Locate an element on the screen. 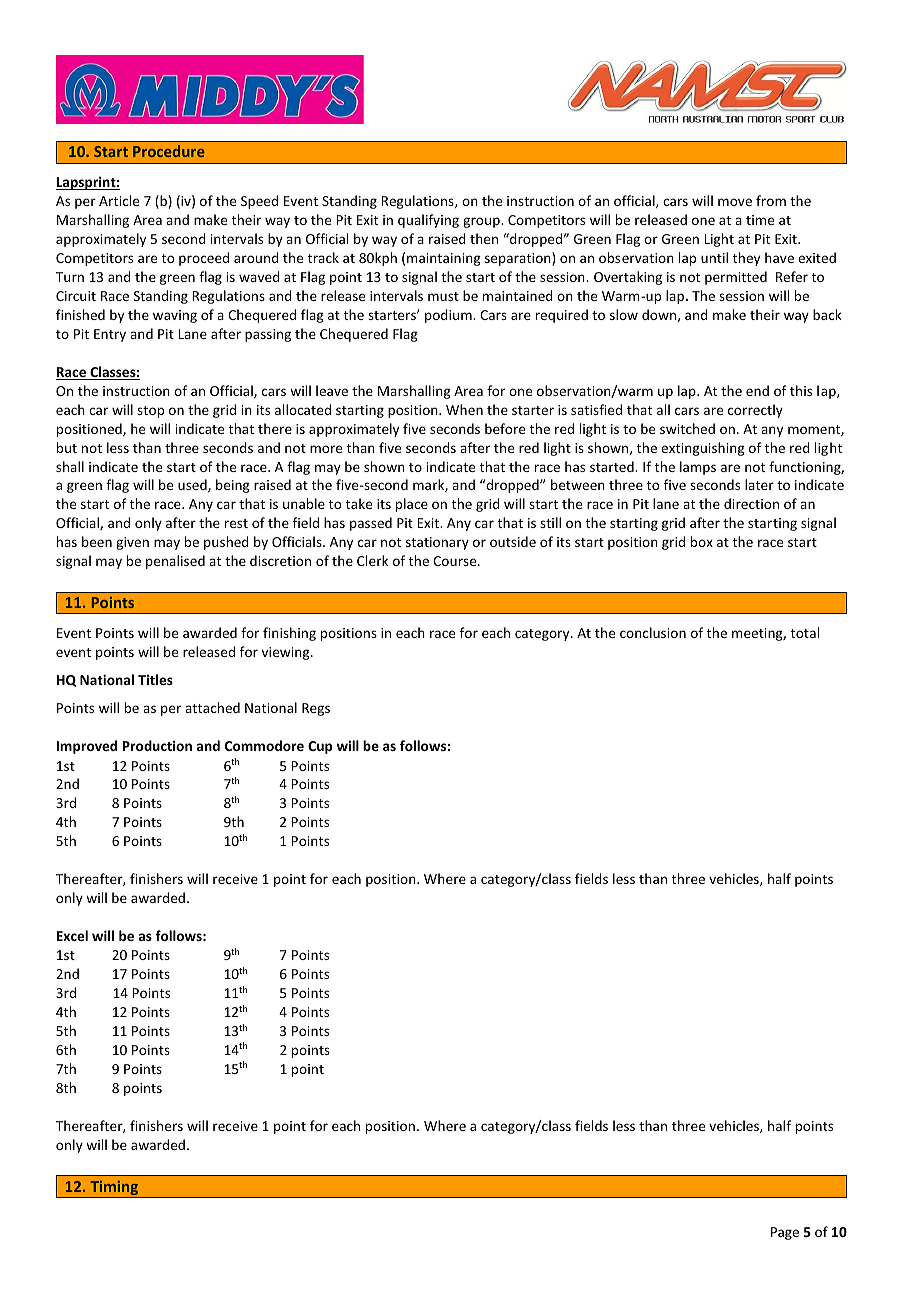 The width and height of the screenshot is (924, 1308). extinguishing is located at coordinates (703, 449).
